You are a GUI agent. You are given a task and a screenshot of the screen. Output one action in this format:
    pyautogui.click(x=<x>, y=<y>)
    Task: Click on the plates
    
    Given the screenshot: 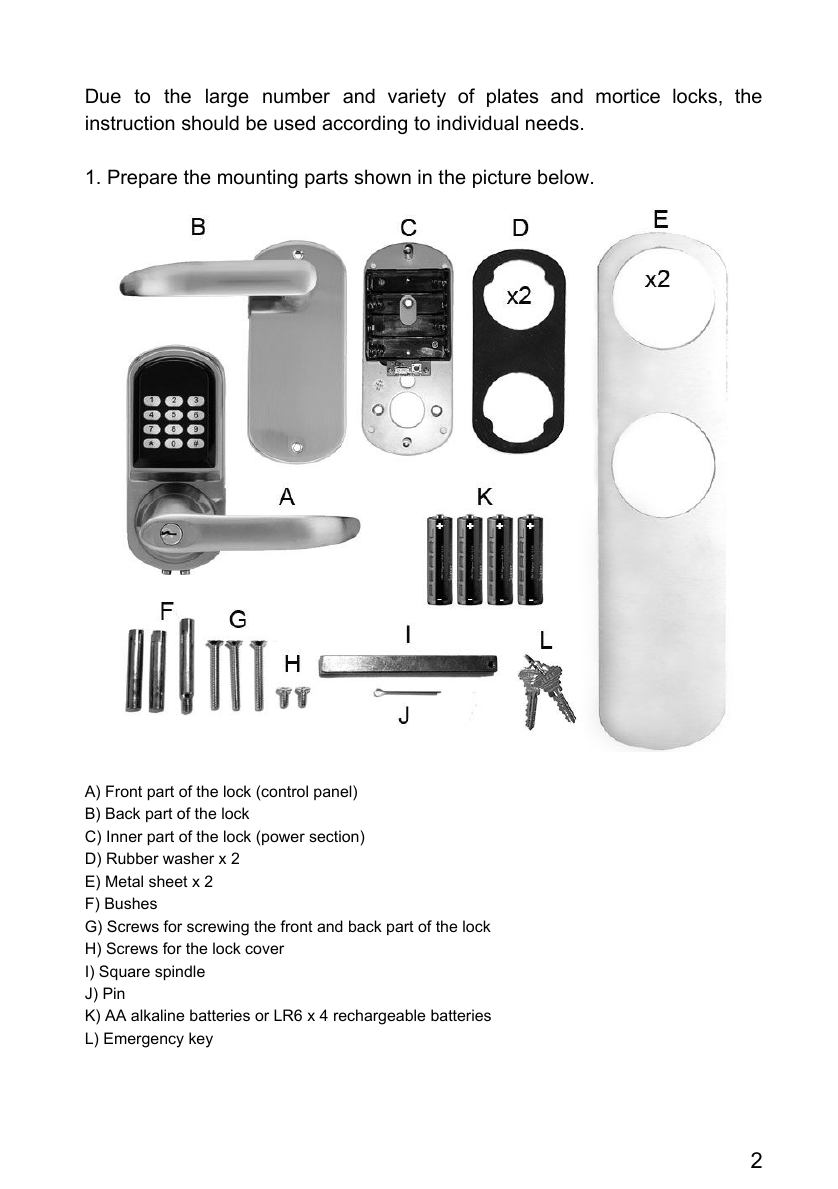 What is the action you would take?
    pyautogui.click(x=512, y=97)
